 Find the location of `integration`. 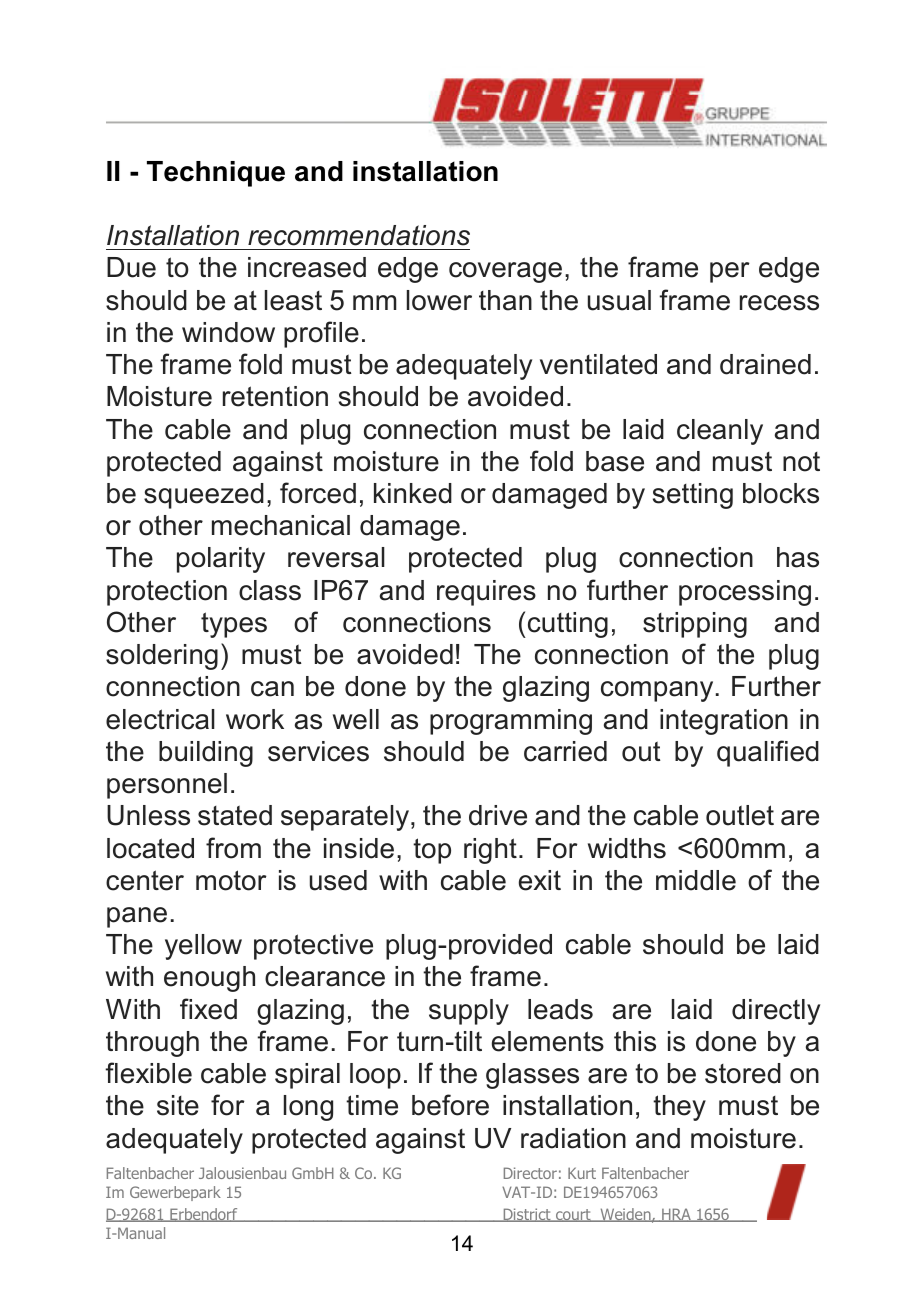

integration is located at coordinates (724, 722).
